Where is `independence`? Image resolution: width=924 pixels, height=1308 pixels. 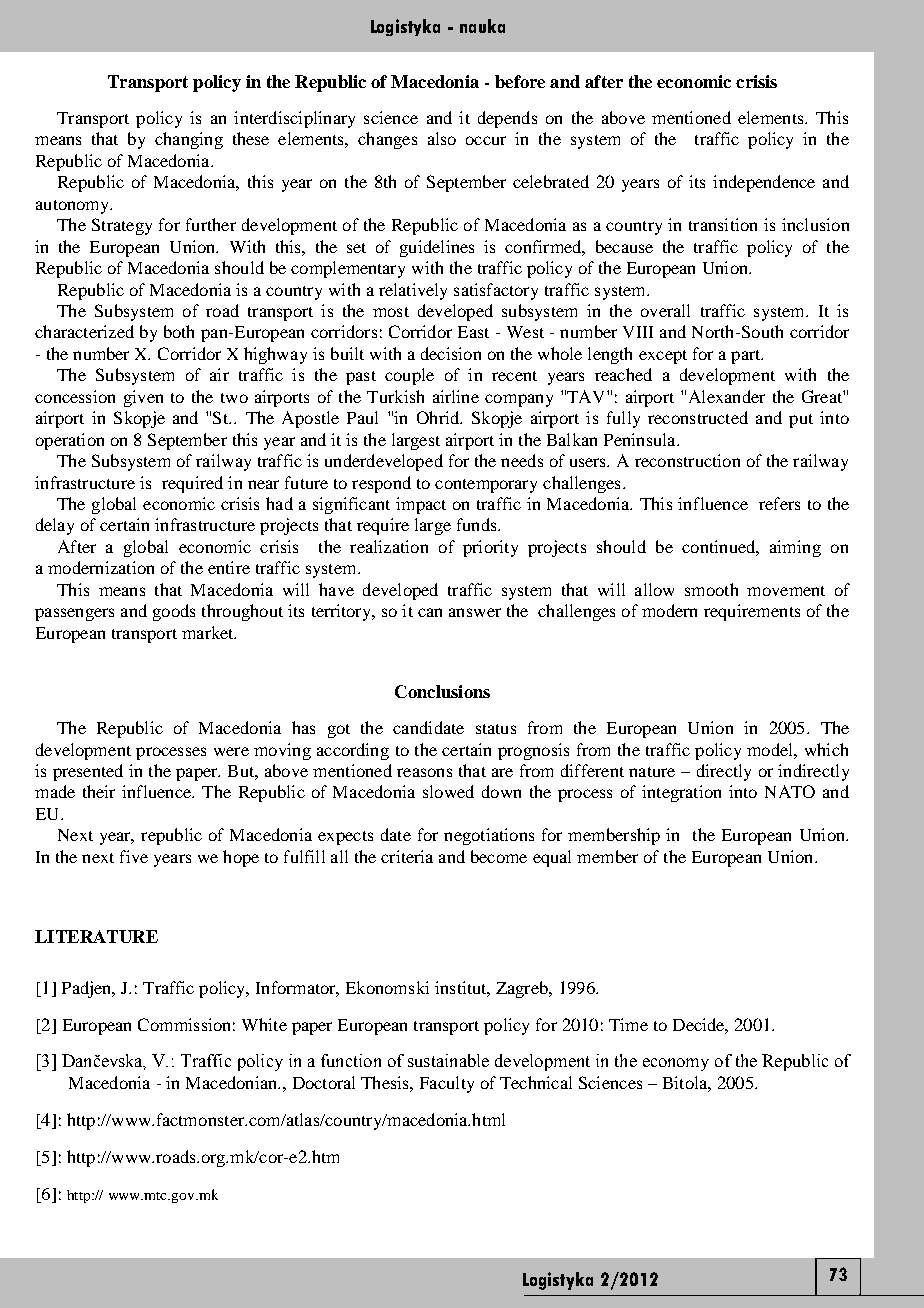 independence is located at coordinates (764, 183).
